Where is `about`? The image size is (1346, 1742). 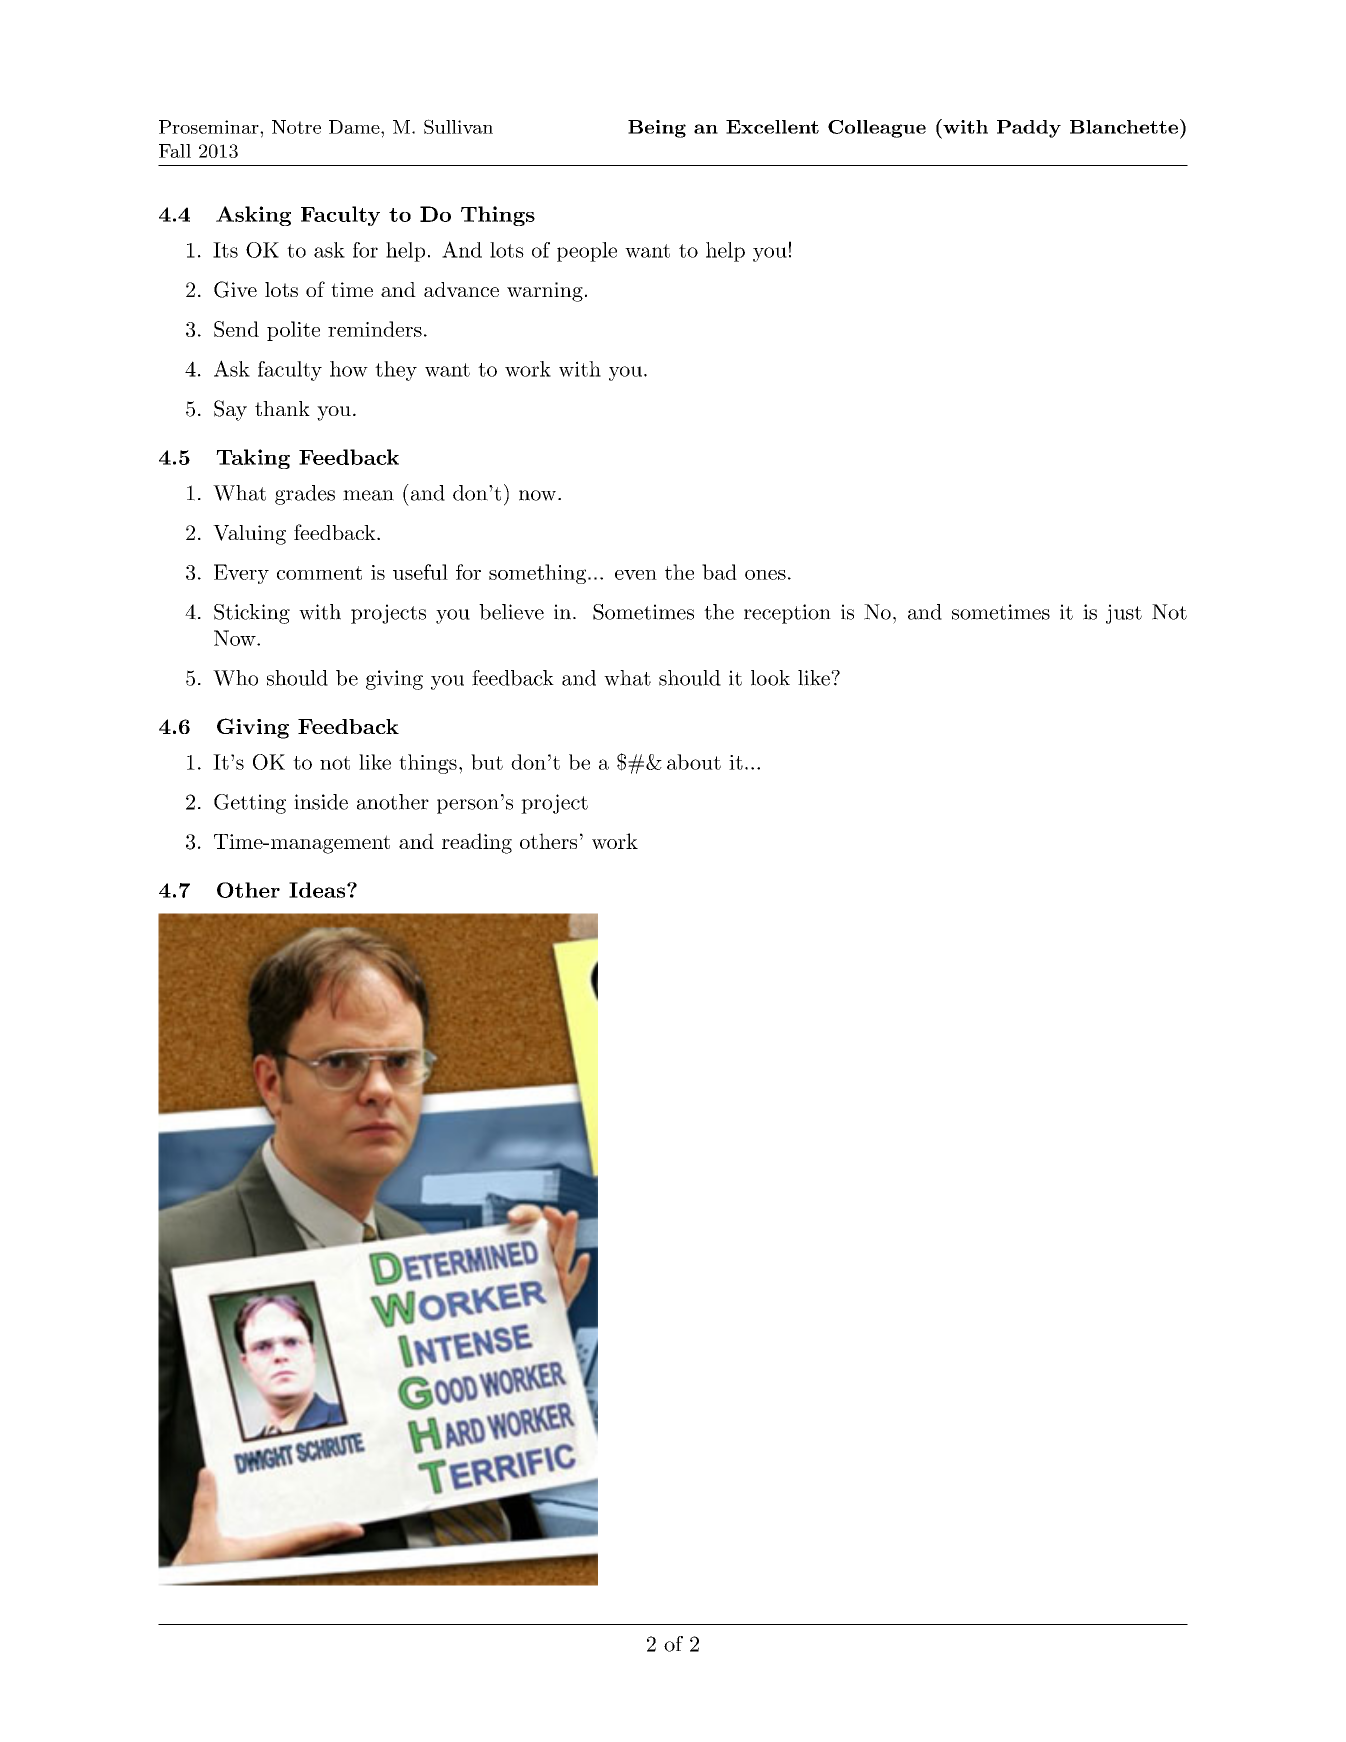 about is located at coordinates (694, 762).
